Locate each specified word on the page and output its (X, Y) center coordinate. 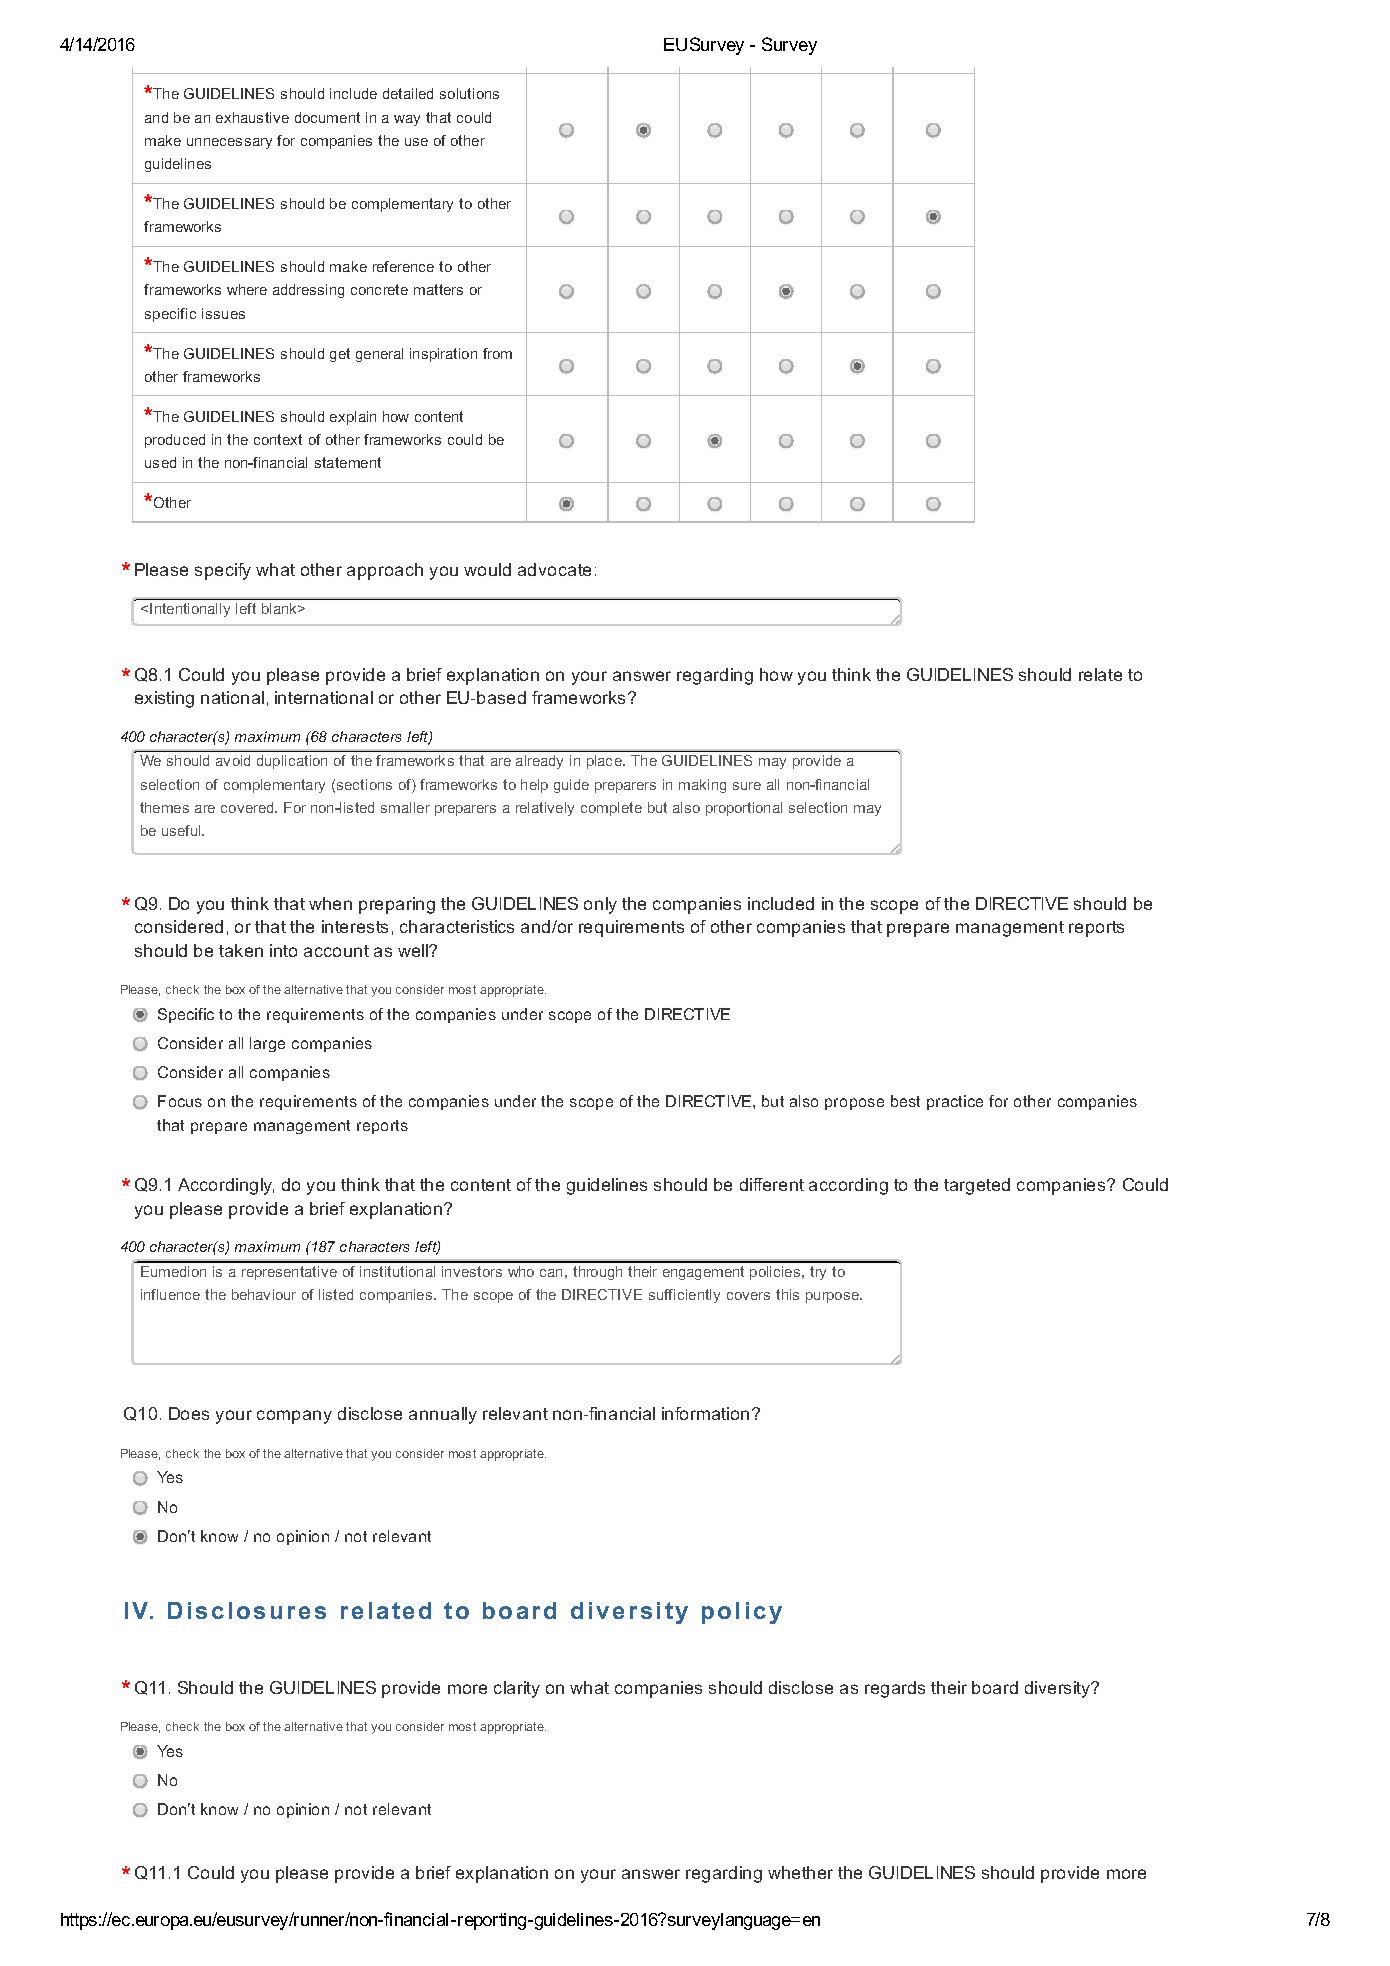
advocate (554, 569)
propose (854, 1104)
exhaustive (252, 117)
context (278, 439)
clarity (517, 1689)
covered (248, 807)
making (702, 786)
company (294, 1417)
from (497, 353)
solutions (469, 93)
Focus (180, 1101)
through (597, 1273)
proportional (744, 809)
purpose (834, 1297)
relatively (545, 809)
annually (443, 1415)
